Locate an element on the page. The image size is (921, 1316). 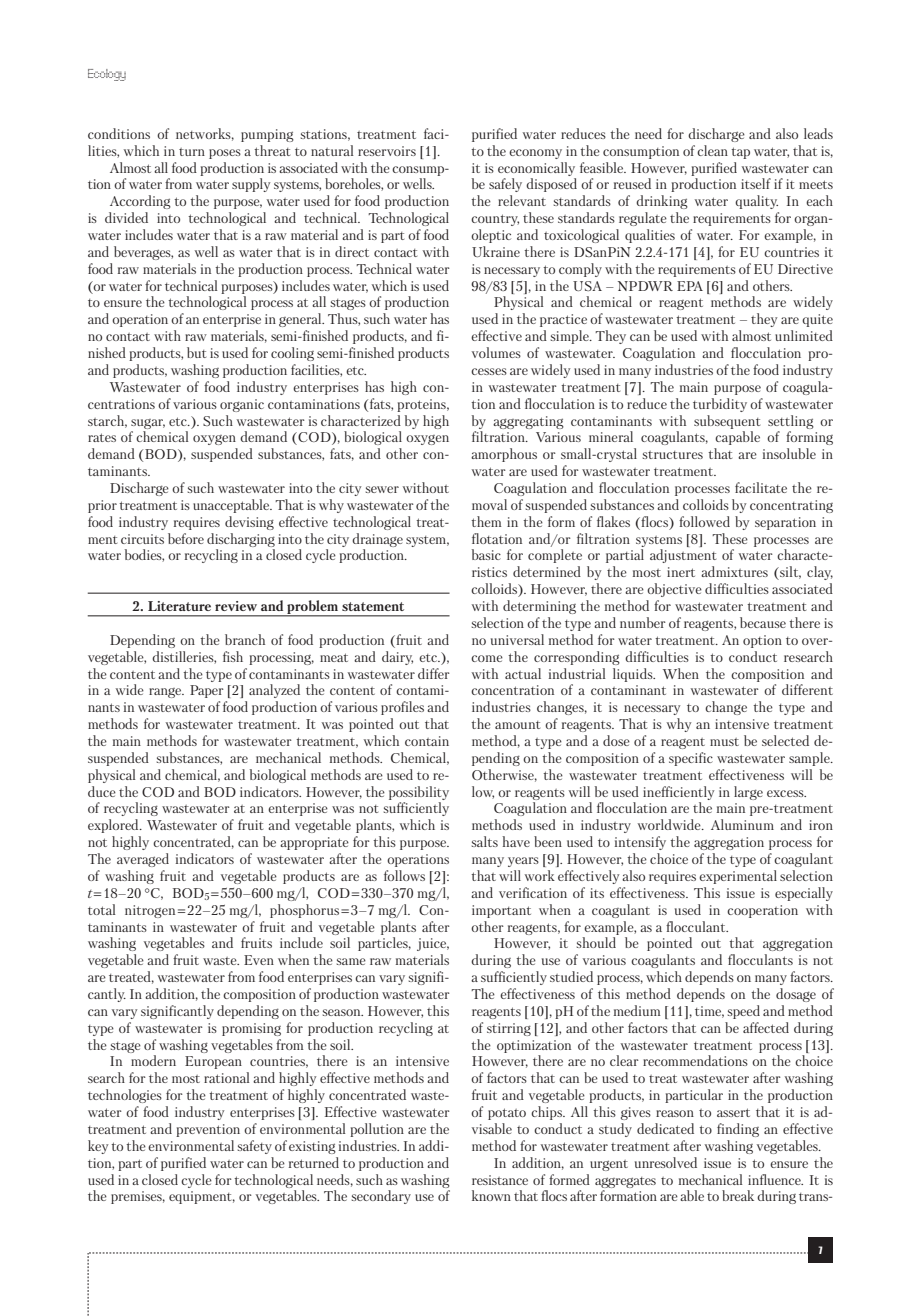
salts is located at coordinates (485, 841).
